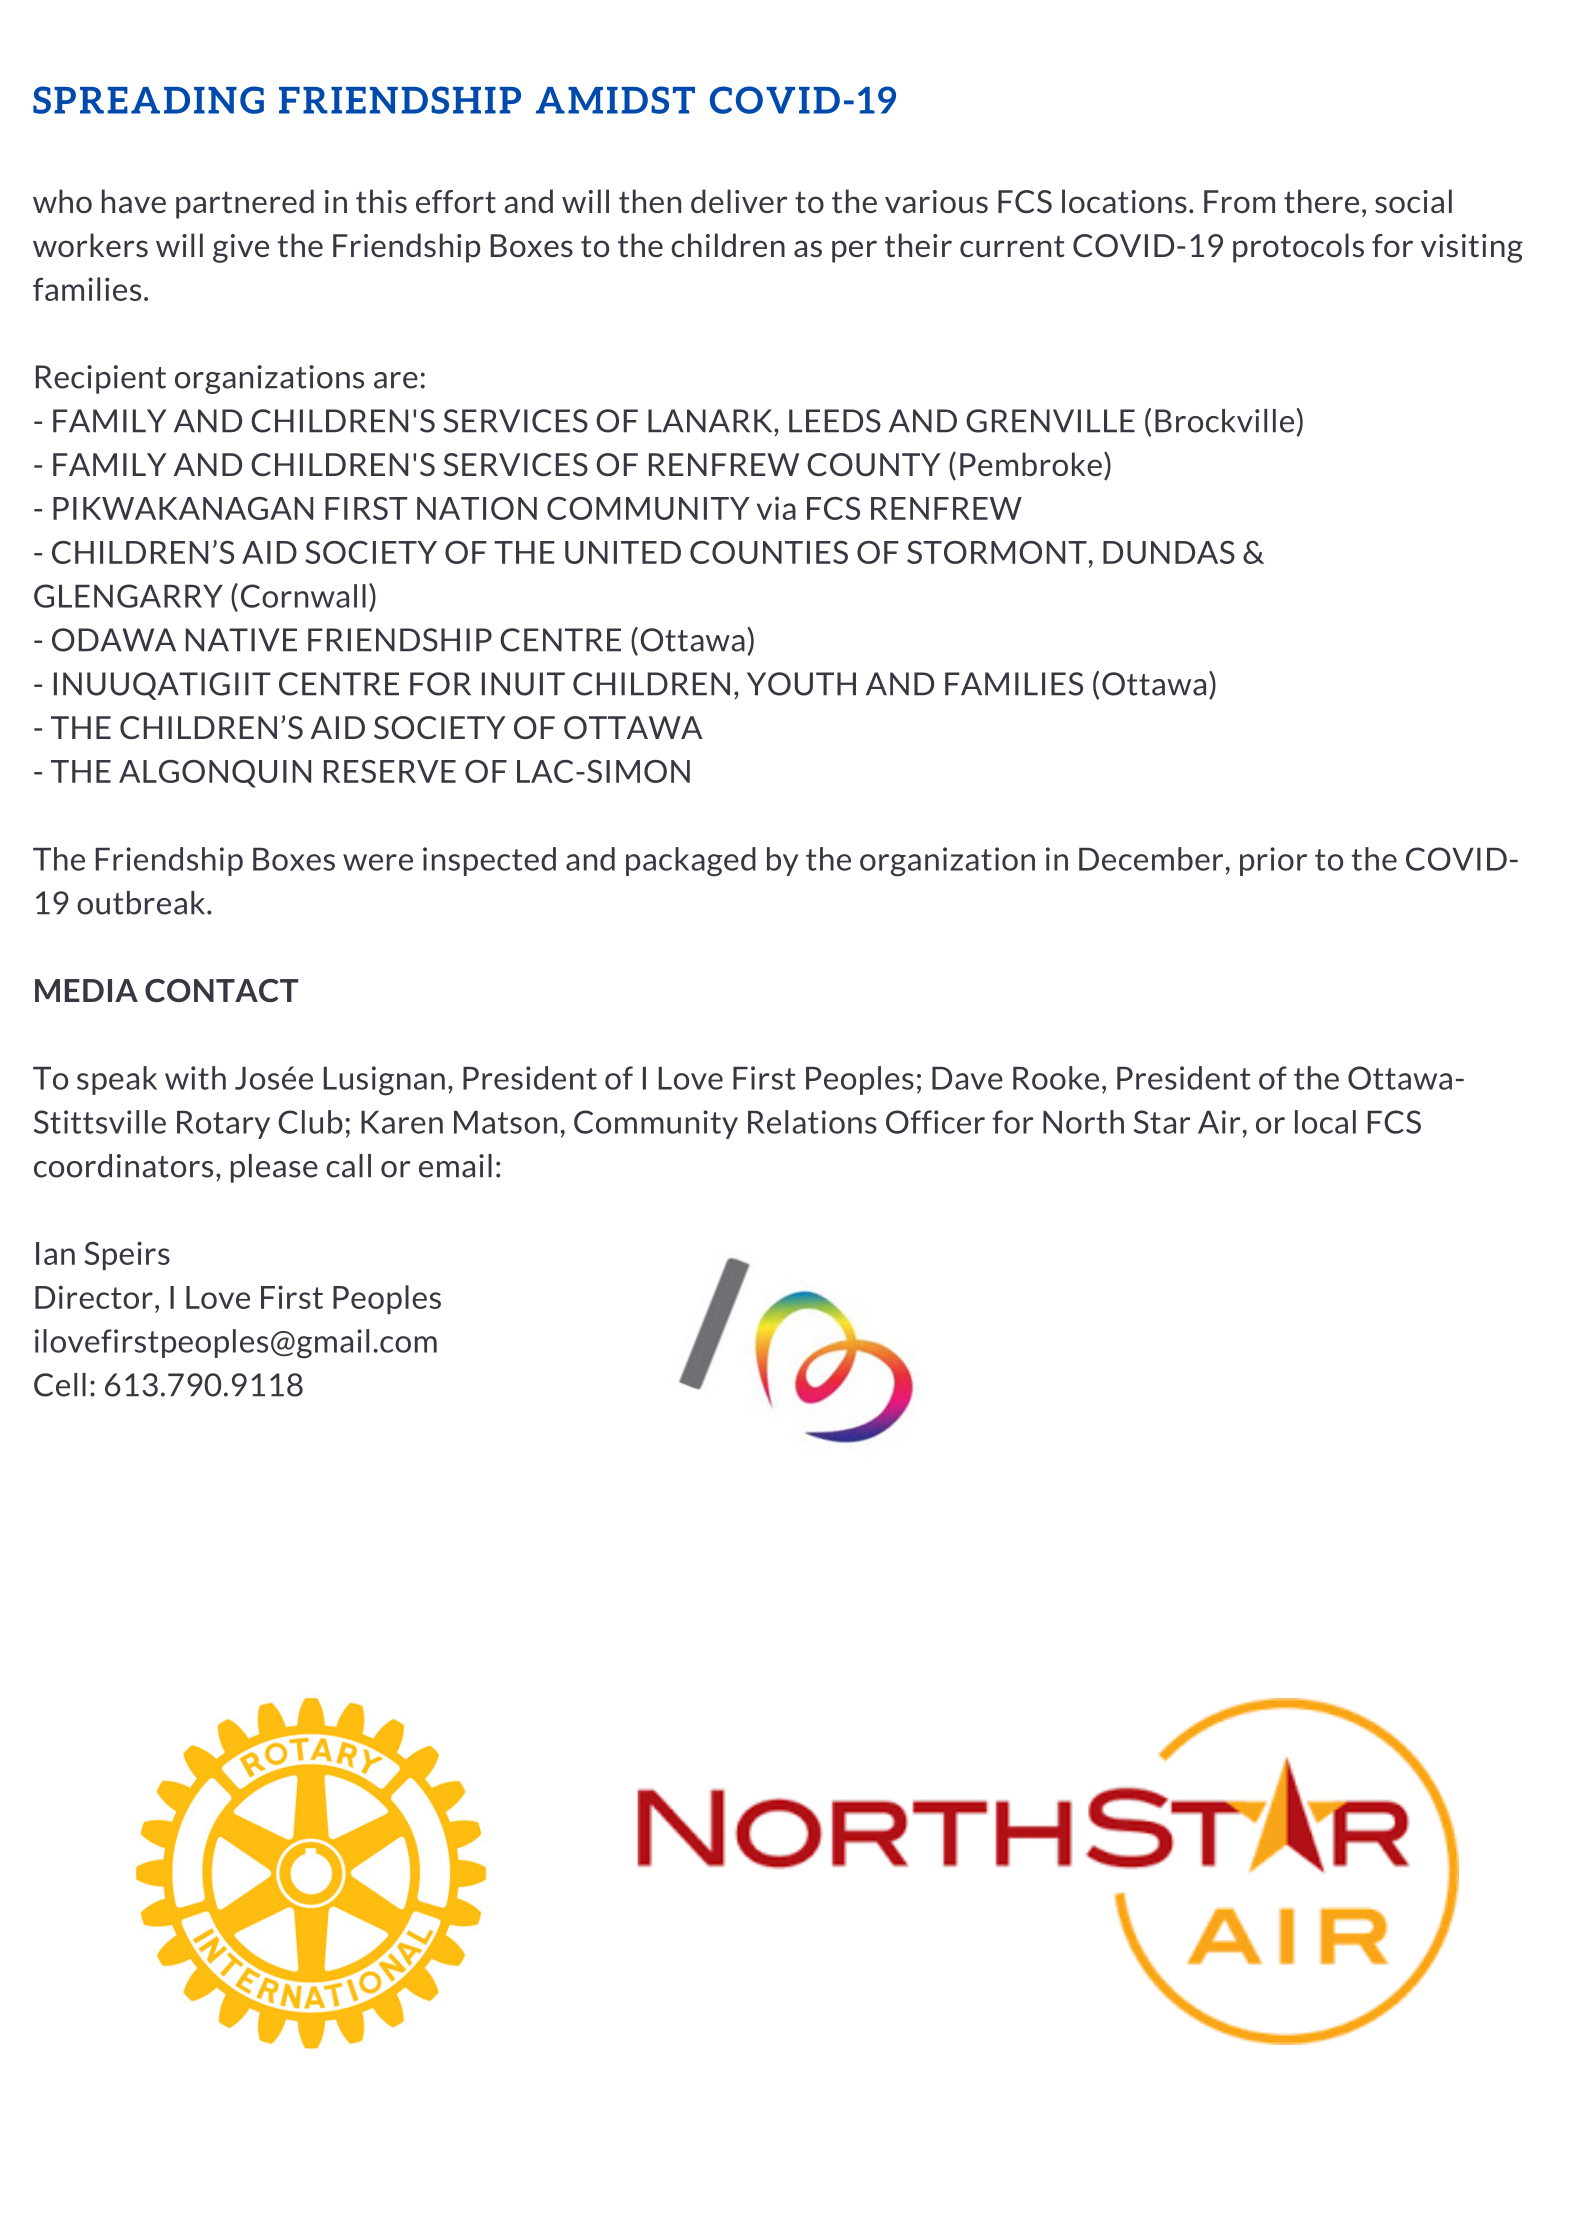  Describe the element at coordinates (997, 552) in the document. I see `STORMONT` at that location.
